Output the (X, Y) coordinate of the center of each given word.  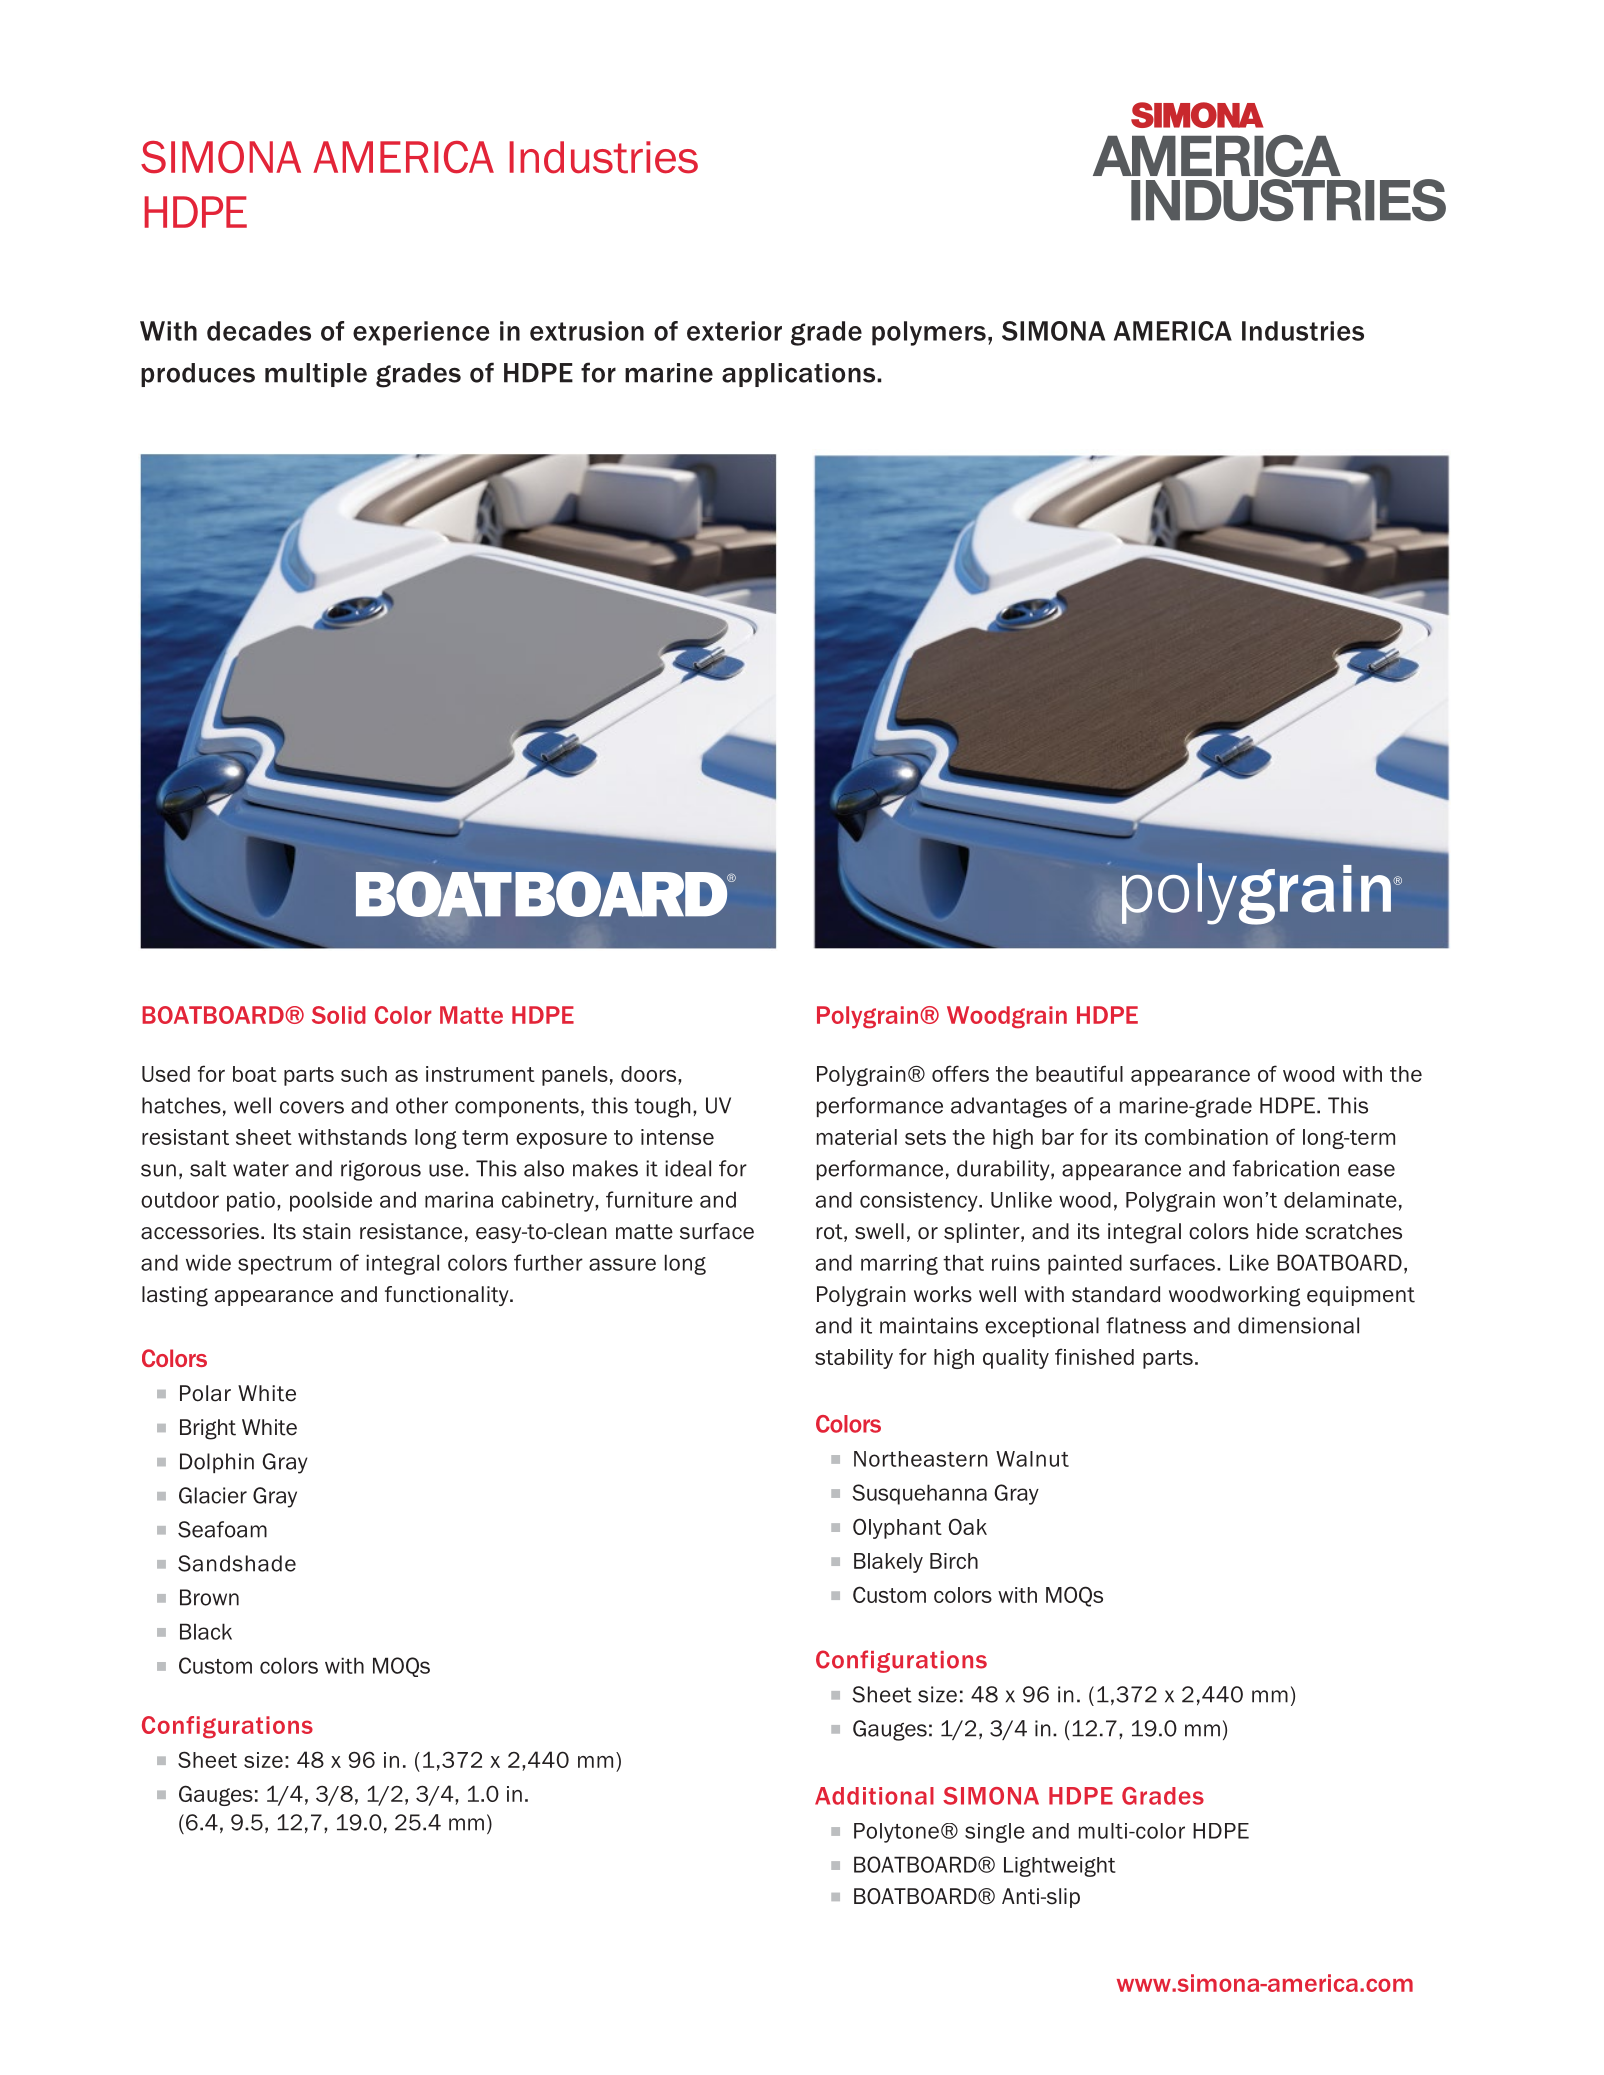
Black (206, 1631)
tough (662, 1107)
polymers (929, 333)
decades (259, 331)
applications (800, 375)
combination (1206, 1137)
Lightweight (1060, 1867)
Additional (874, 1796)
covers (312, 1107)
